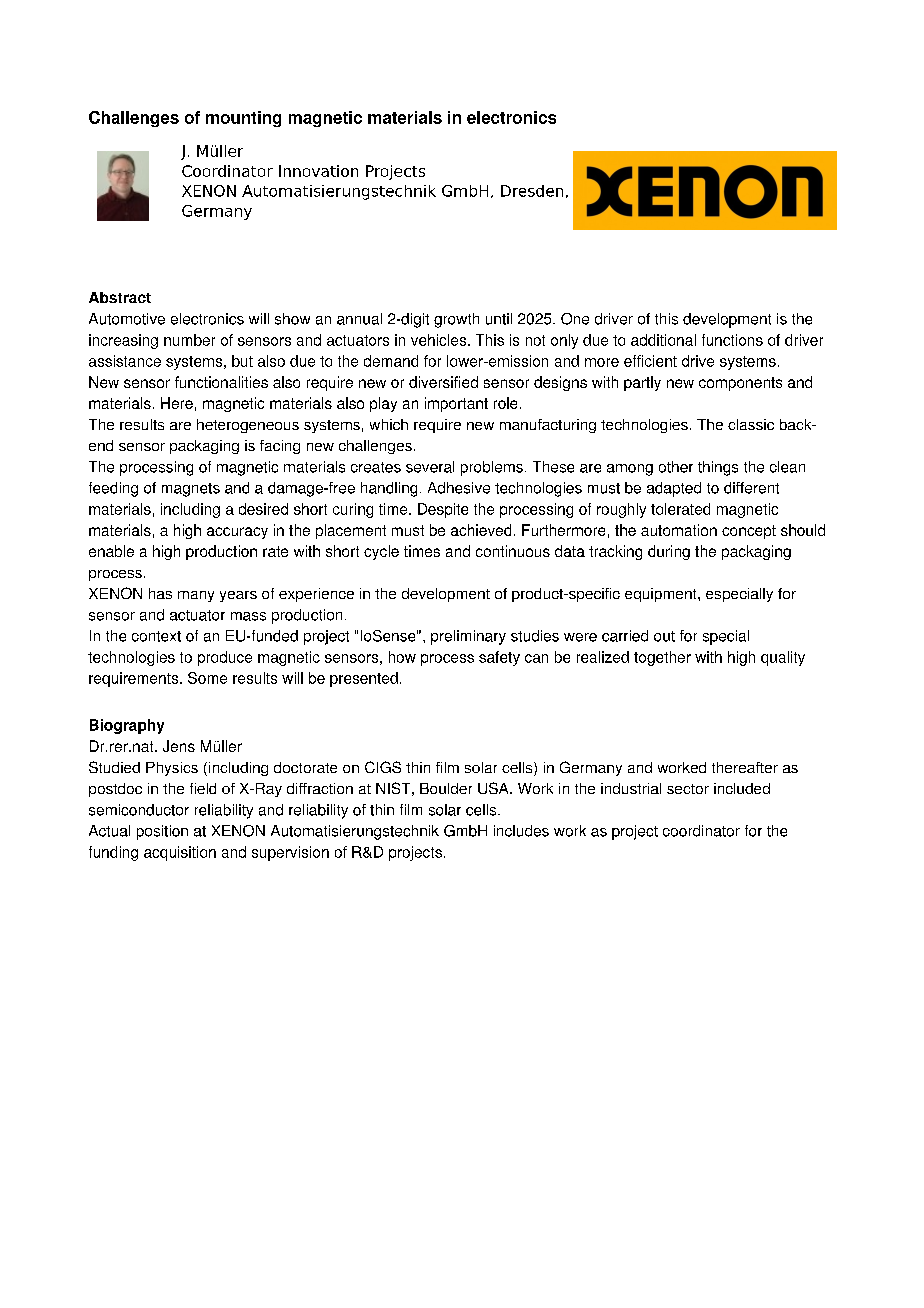  Describe the element at coordinates (456, 404) in the image. I see `important` at that location.
